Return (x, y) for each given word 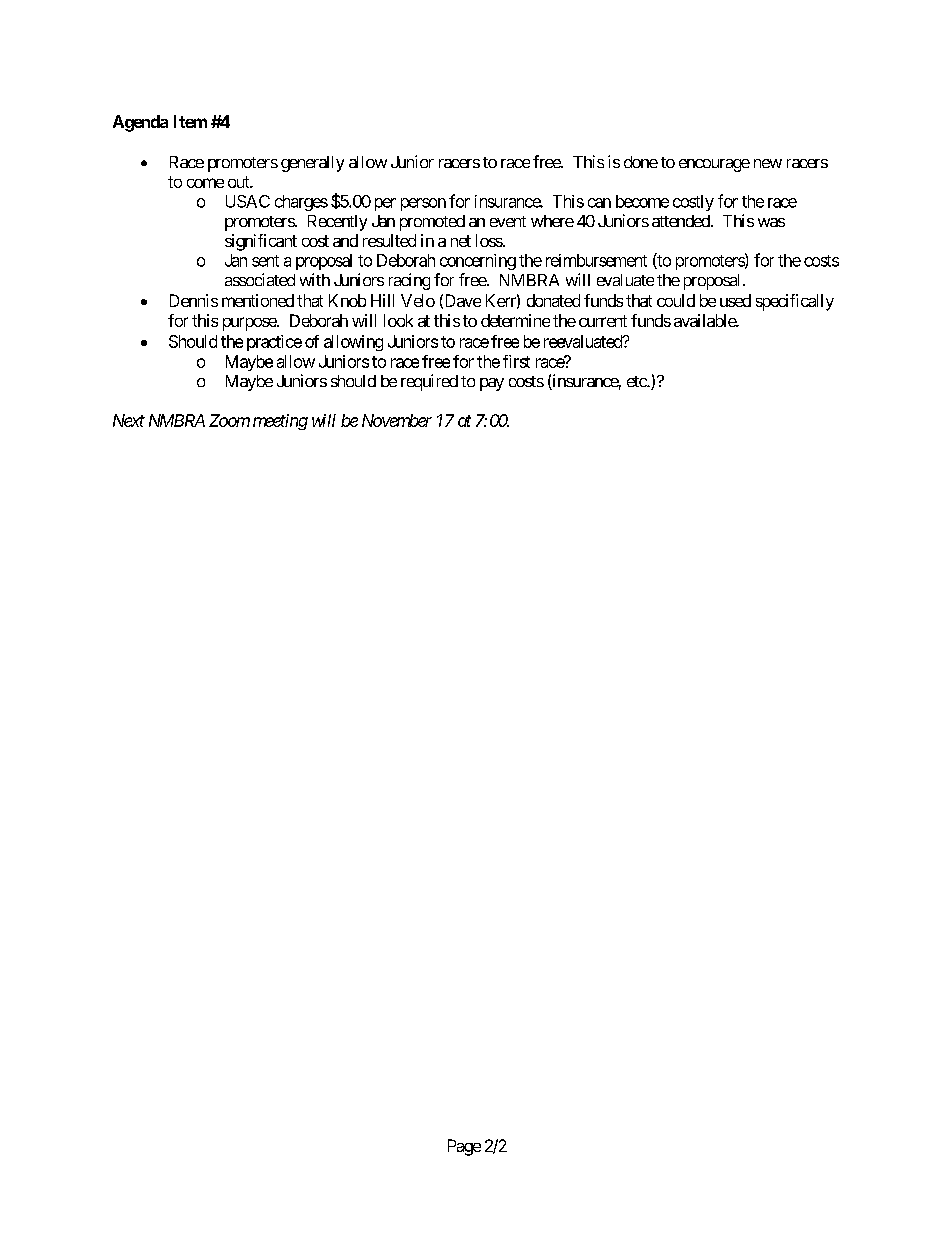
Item (190, 121)
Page (464, 1147)
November (397, 420)
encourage (714, 165)
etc (637, 381)
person (423, 204)
